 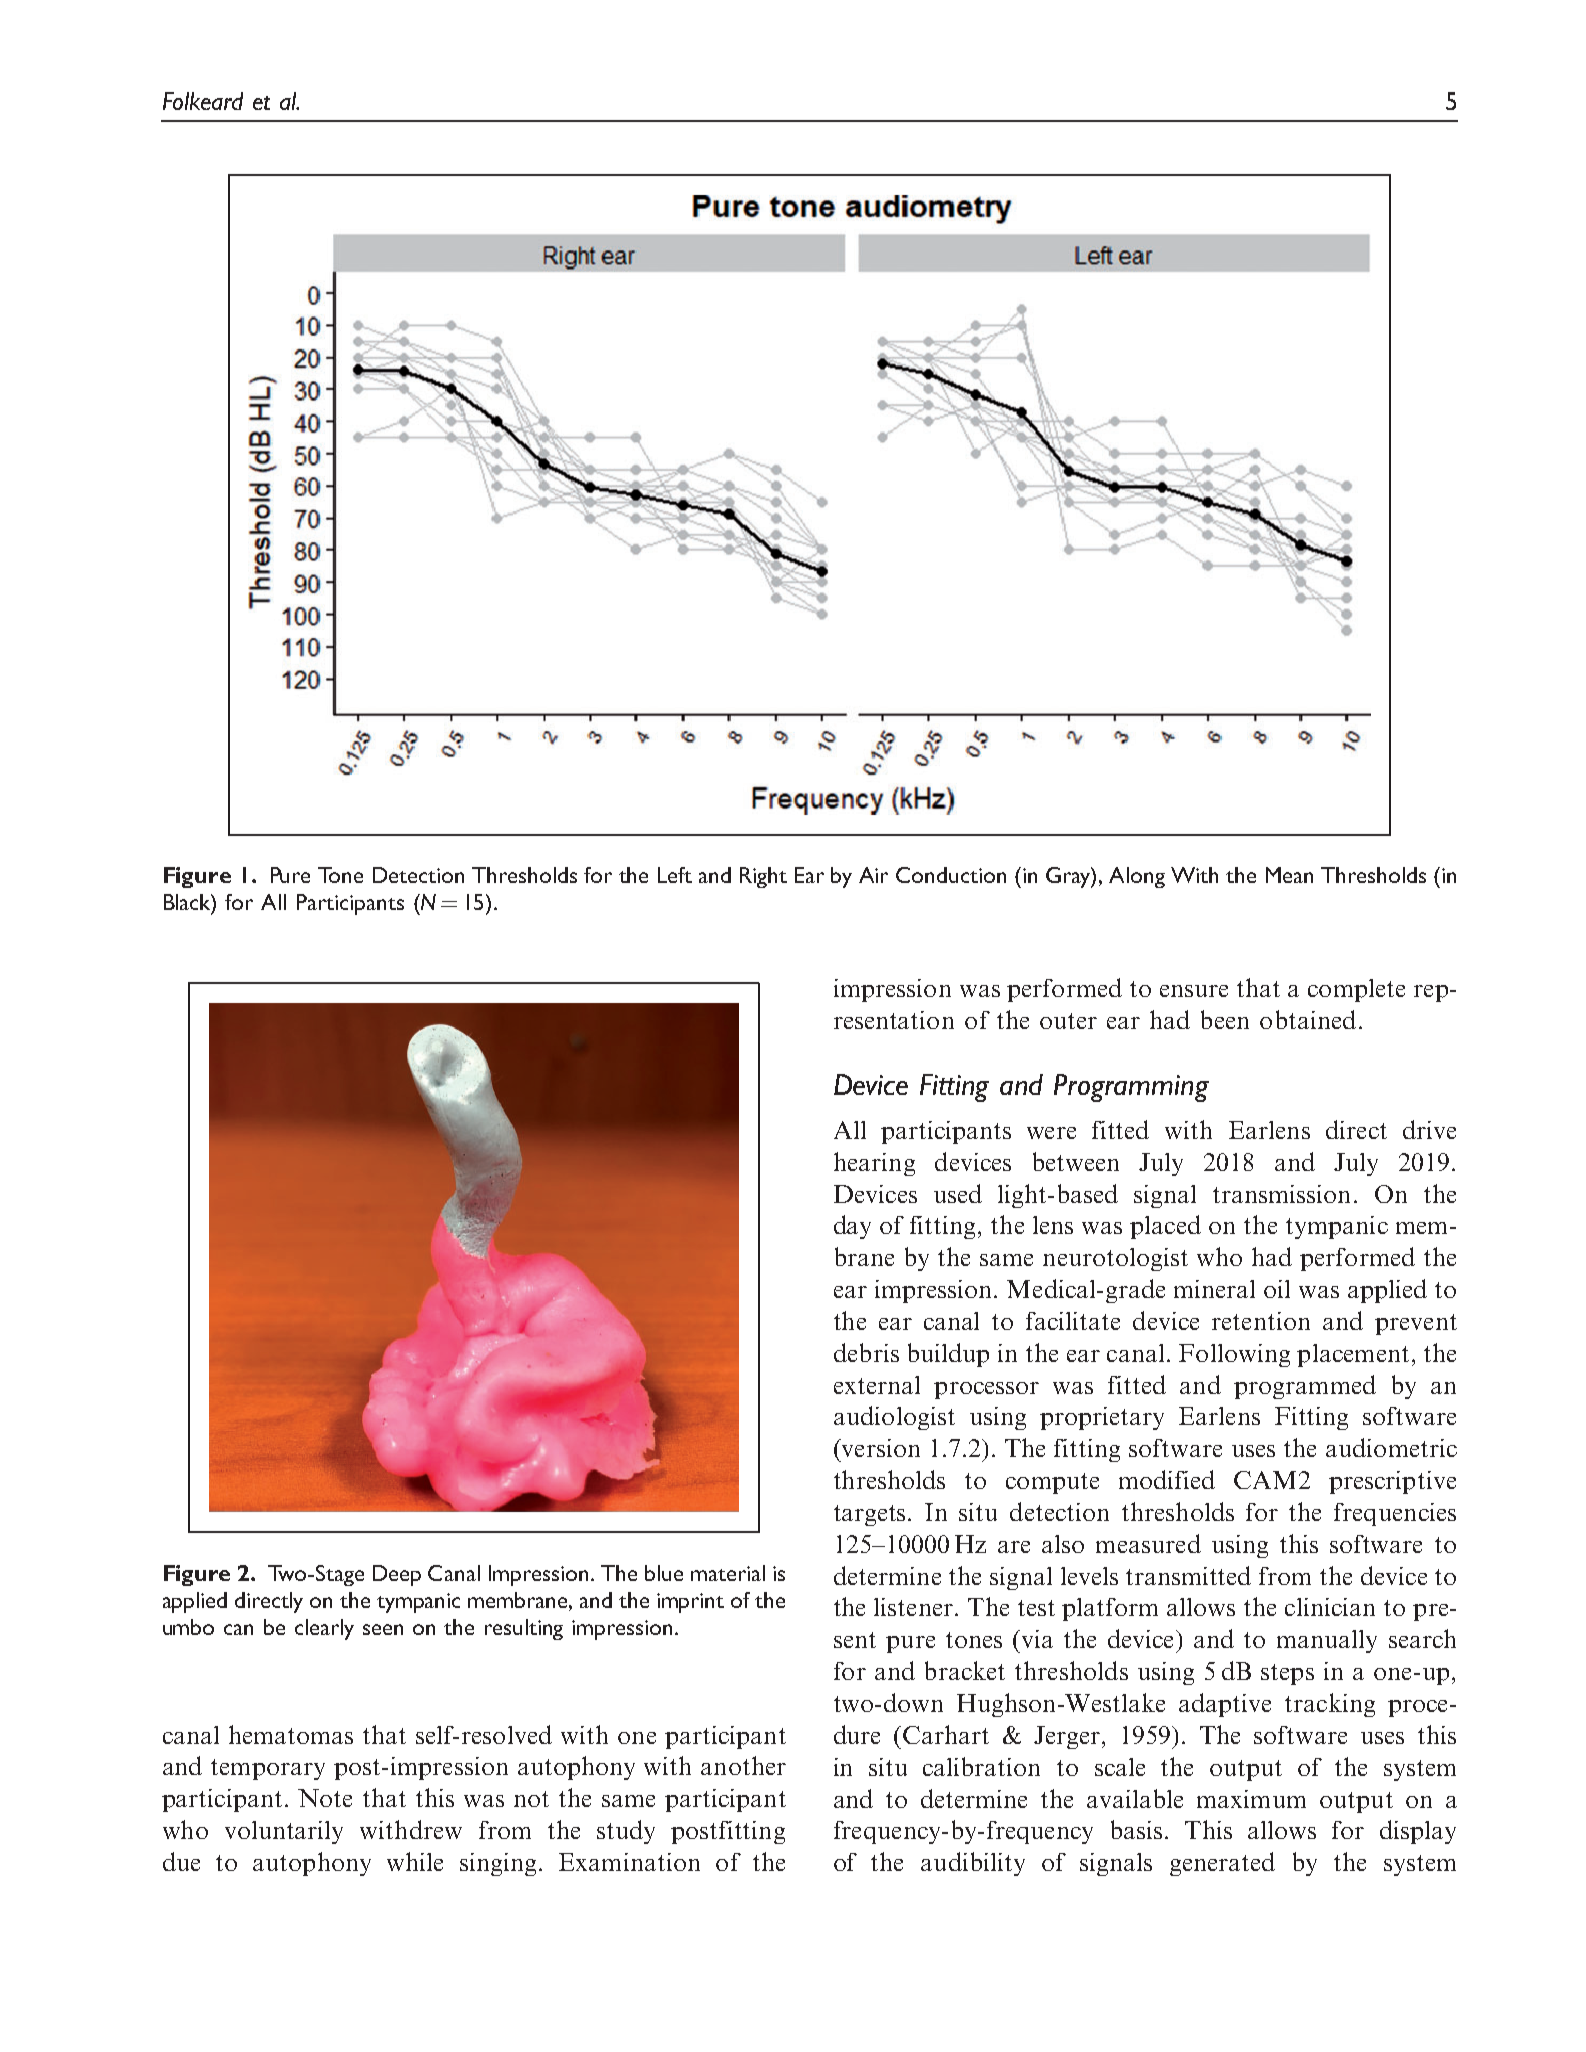 What do you see at coordinates (324, 1629) in the screenshot?
I see `clearly` at bounding box center [324, 1629].
